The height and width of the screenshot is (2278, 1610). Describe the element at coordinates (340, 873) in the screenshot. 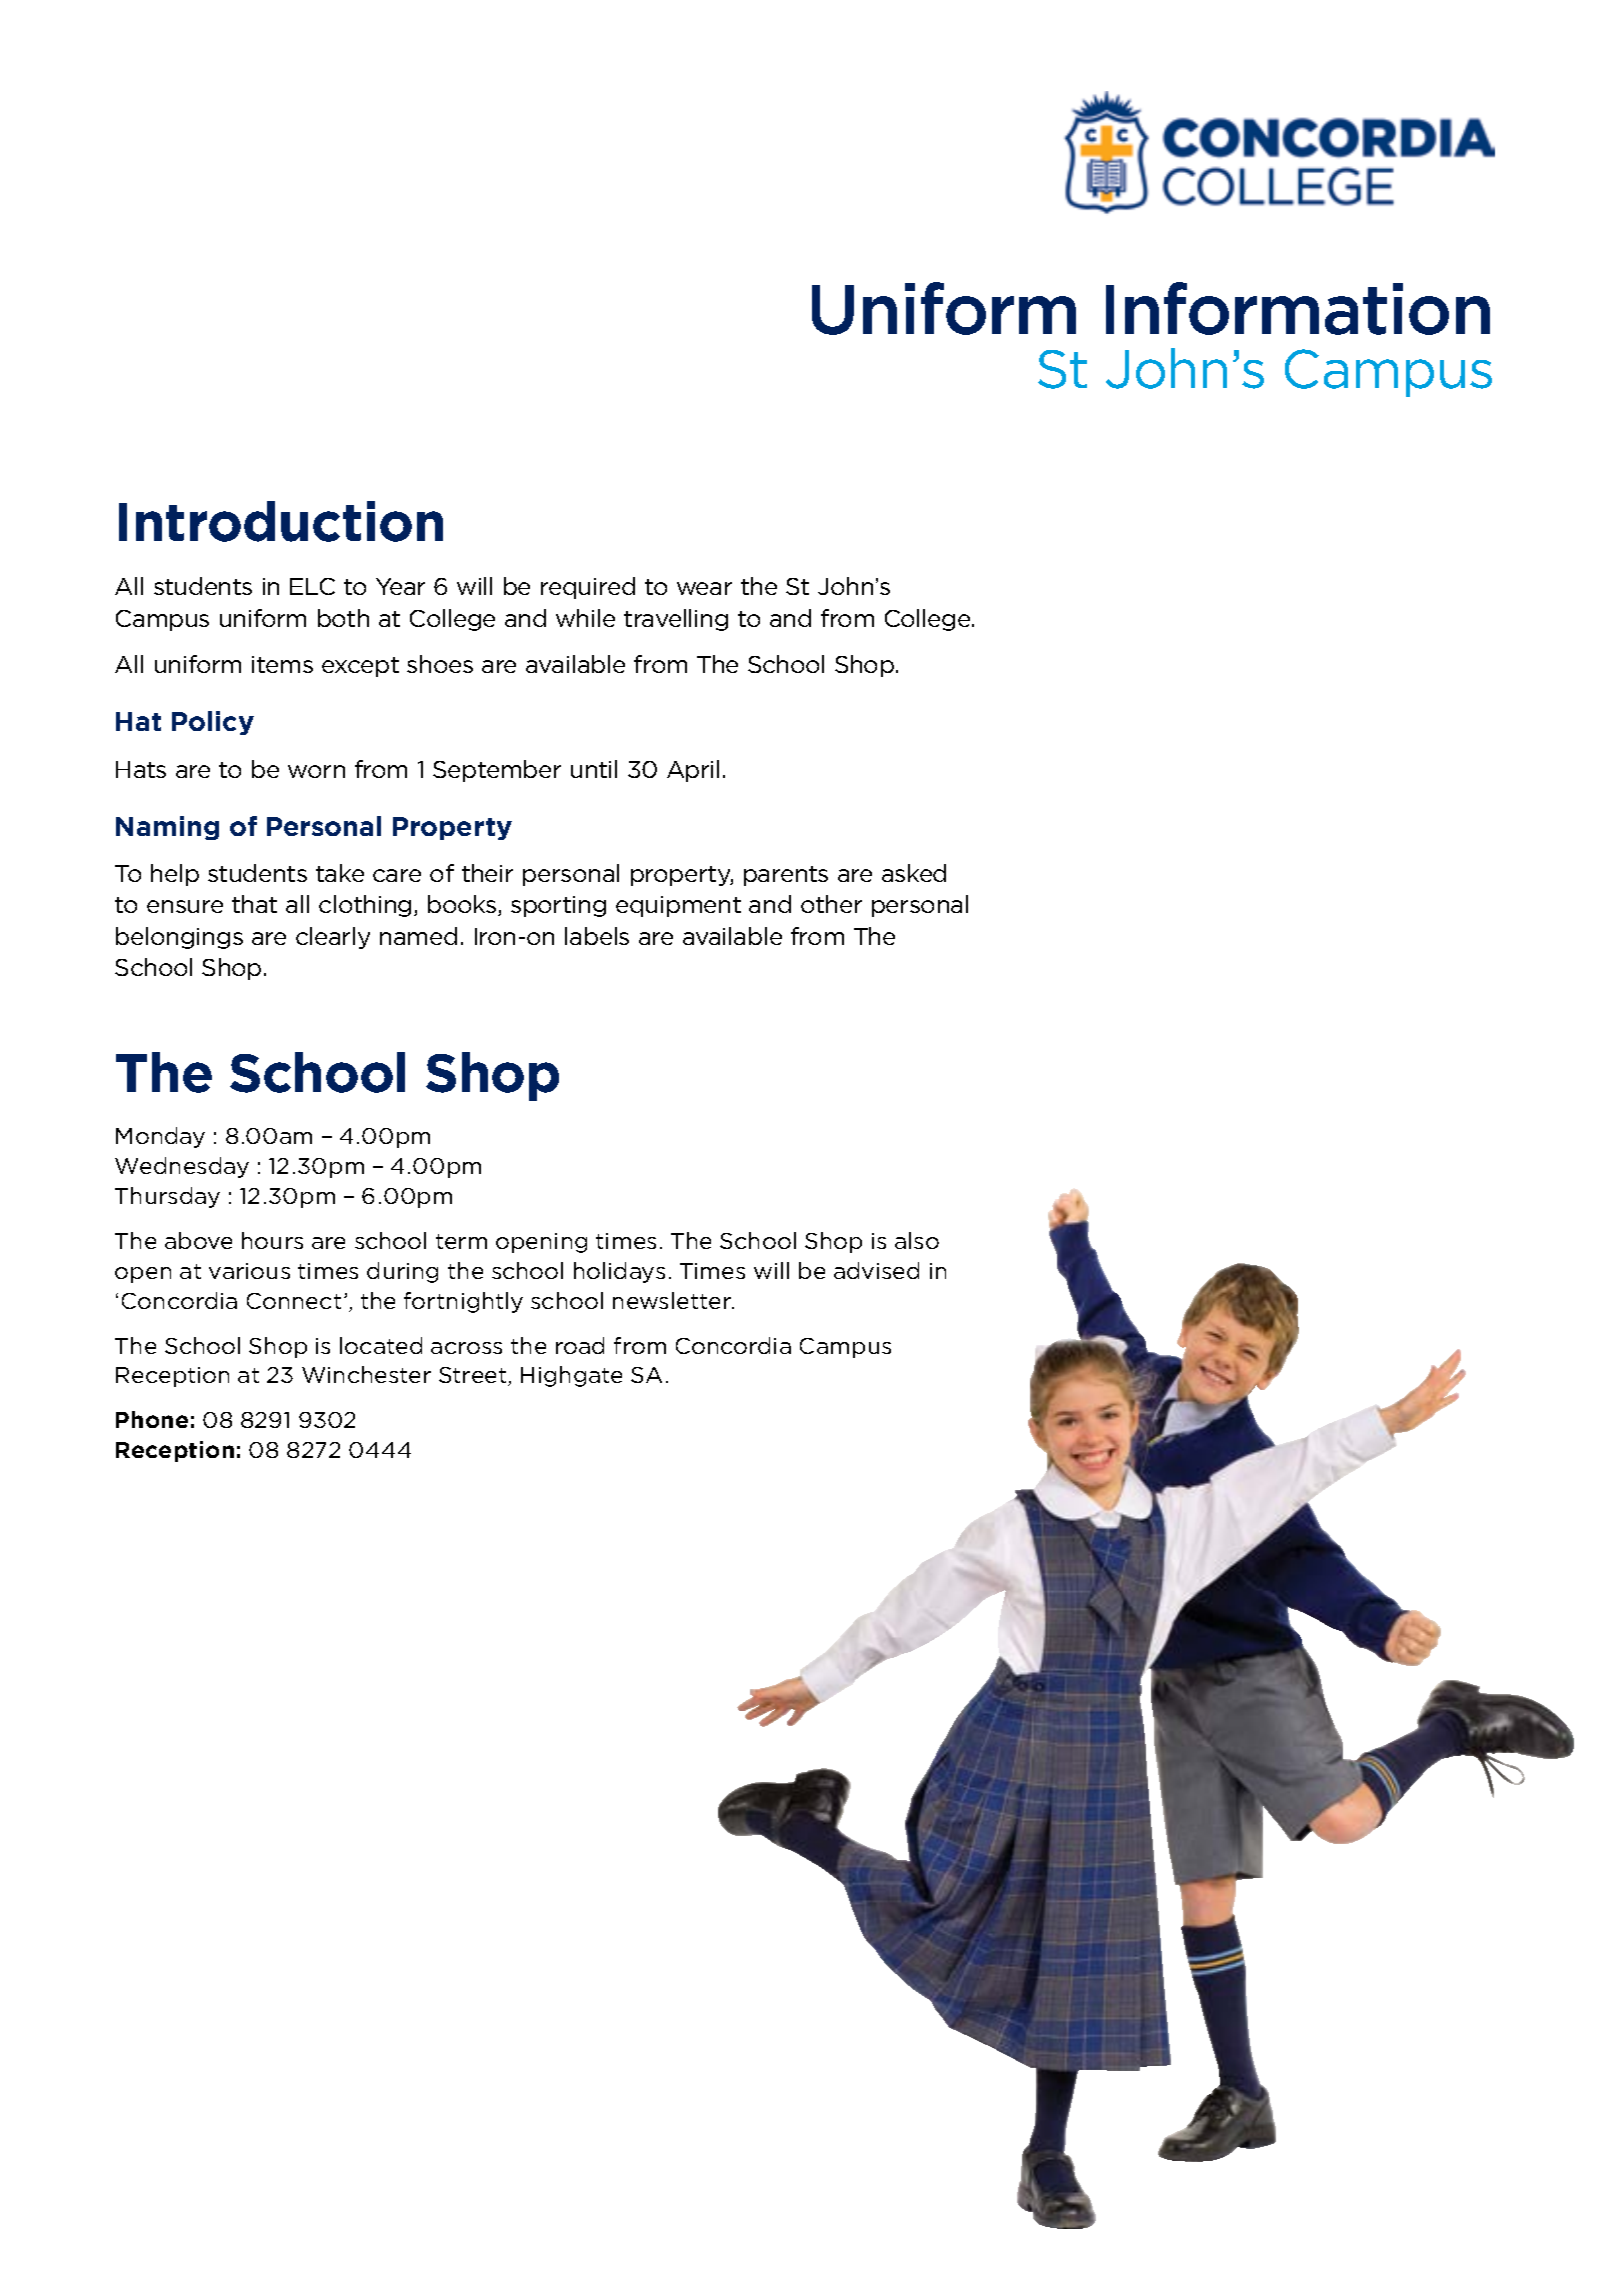

I see `take` at that location.
